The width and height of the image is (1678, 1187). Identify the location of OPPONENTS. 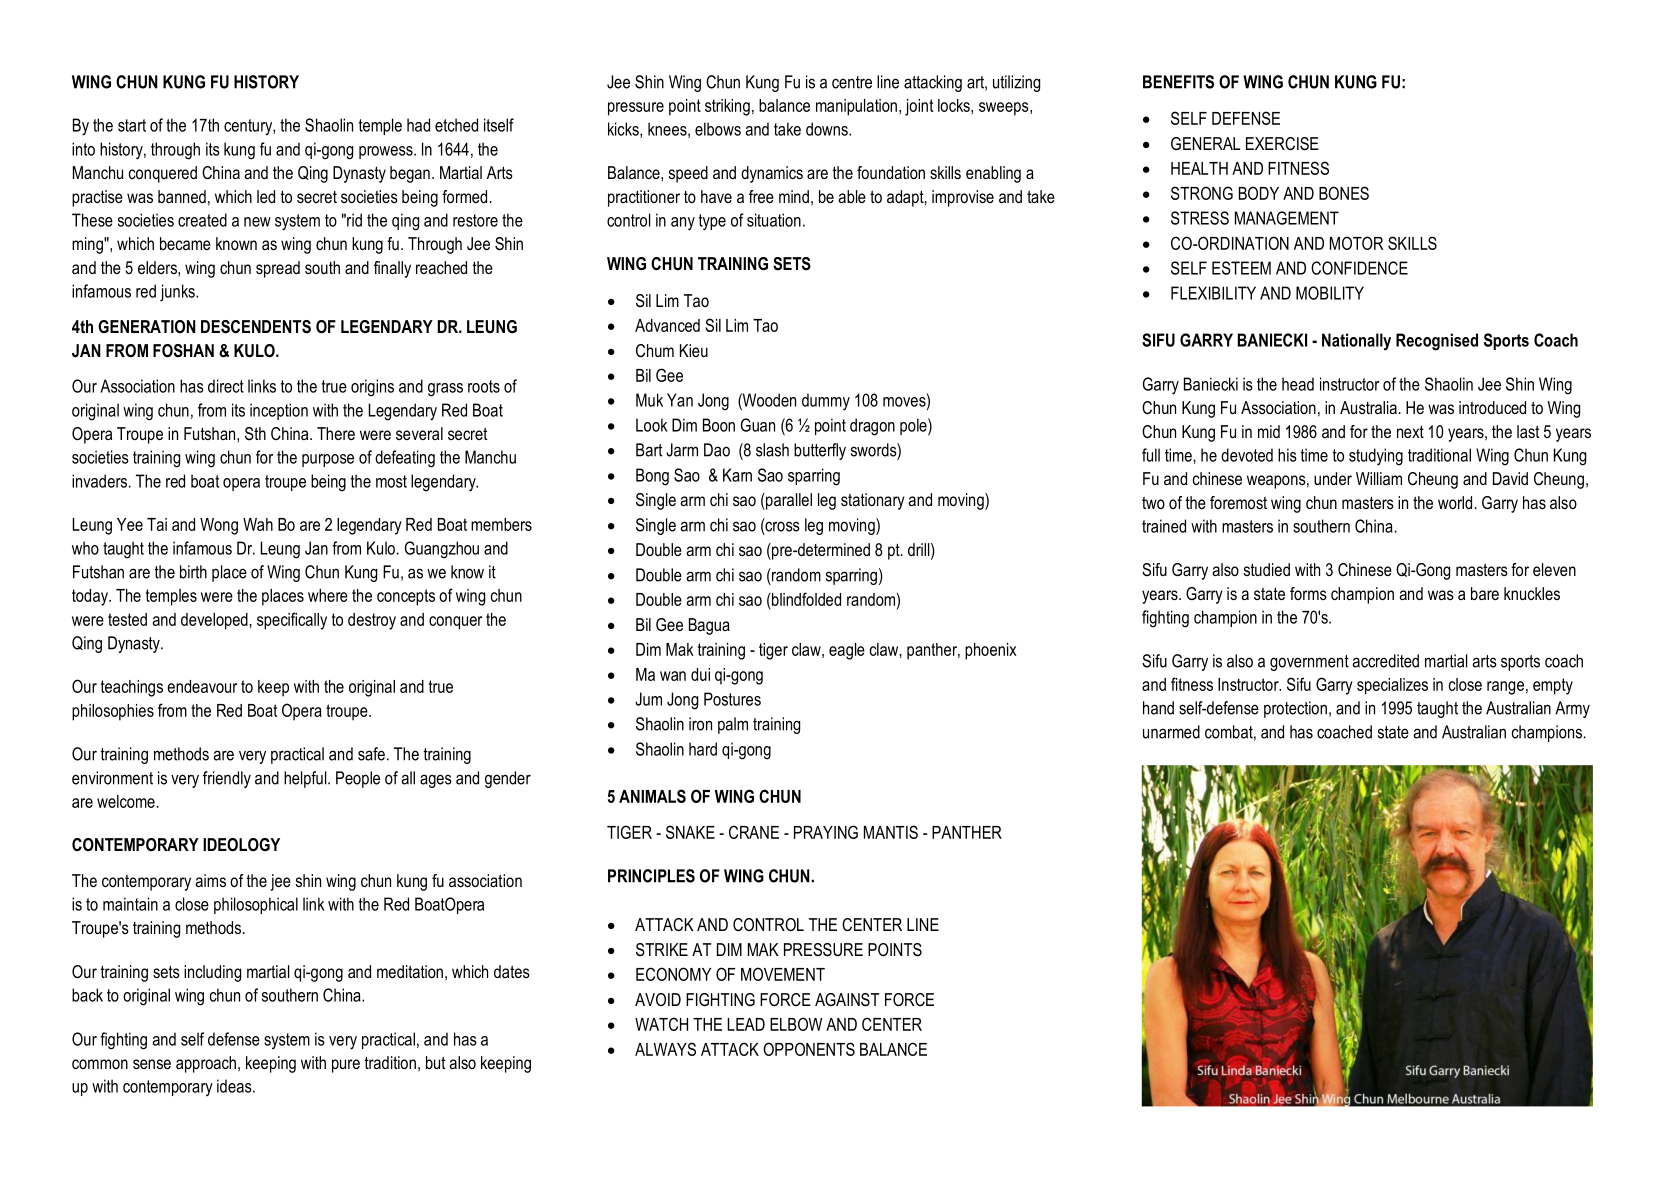
(809, 1049).
